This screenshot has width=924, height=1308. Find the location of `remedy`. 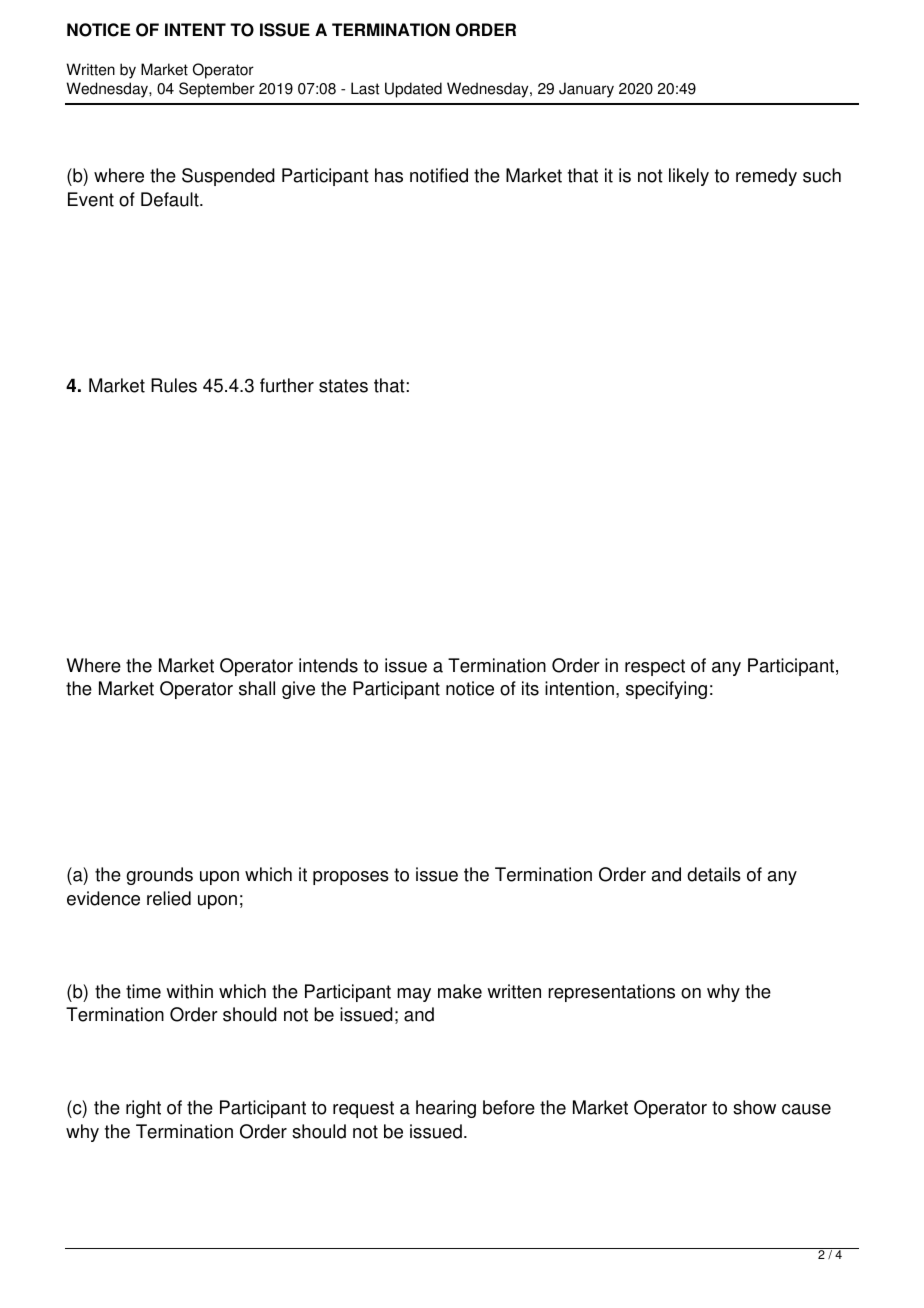

remedy is located at coordinates (766, 177).
